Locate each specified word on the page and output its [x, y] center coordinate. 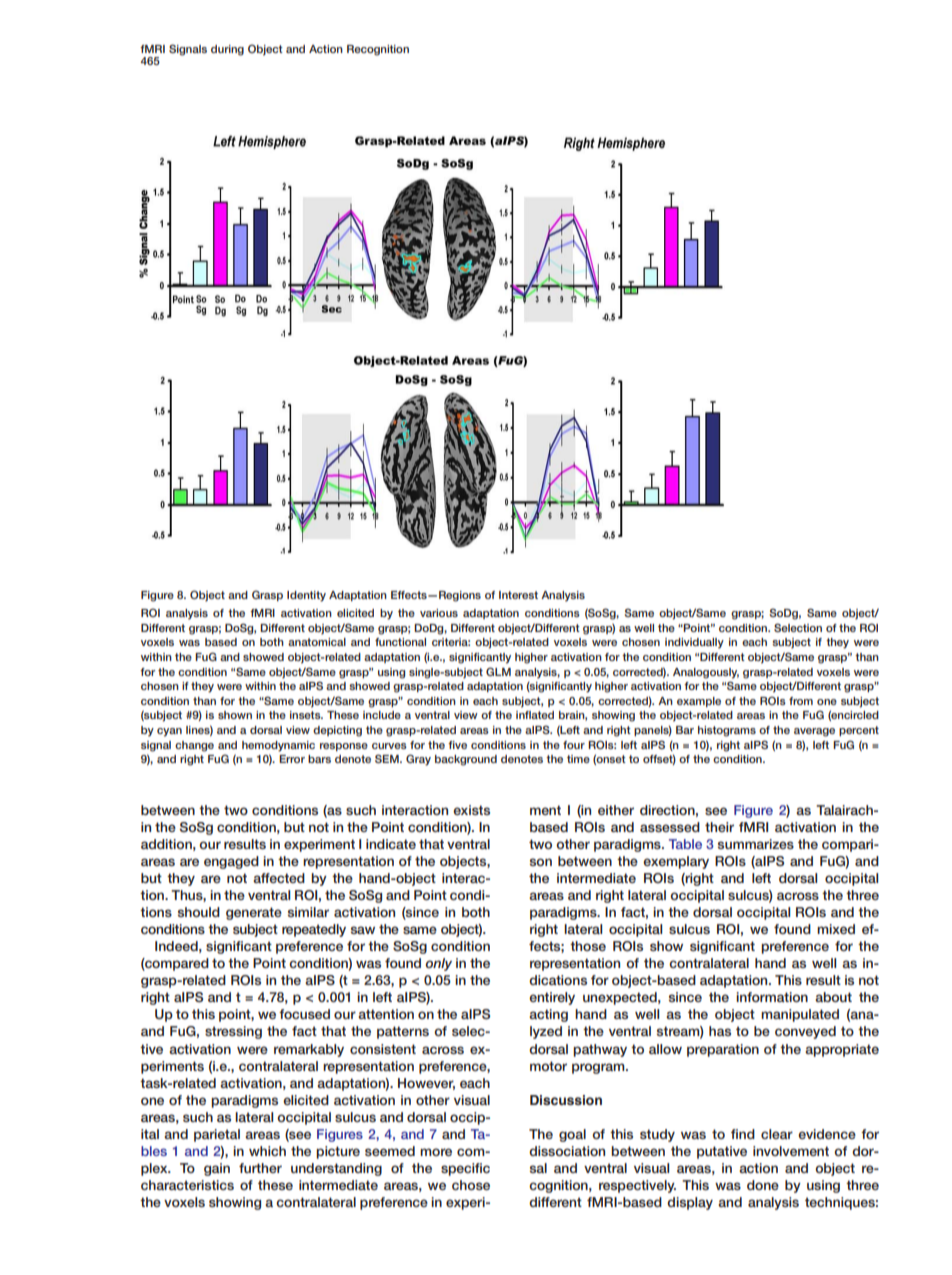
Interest [518, 595]
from [801, 701]
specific [465, 1169]
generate [254, 913]
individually [694, 643]
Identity [306, 596]
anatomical [317, 642]
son [541, 862]
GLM [498, 671]
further [260, 1168]
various [439, 613]
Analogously [706, 673]
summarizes [756, 844]
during [227, 50]
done [763, 1185]
